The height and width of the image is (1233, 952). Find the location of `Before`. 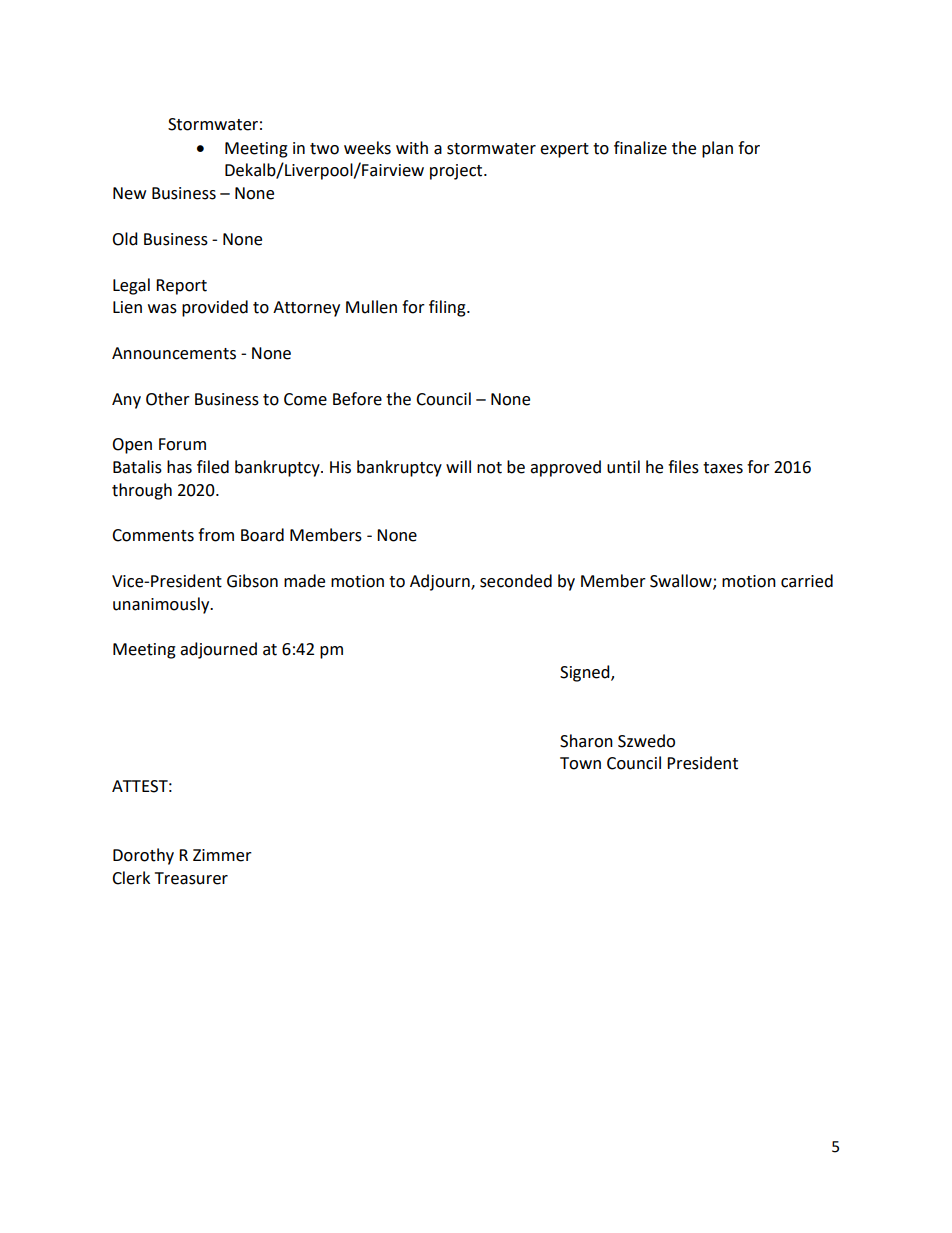

Before is located at coordinates (357, 399).
